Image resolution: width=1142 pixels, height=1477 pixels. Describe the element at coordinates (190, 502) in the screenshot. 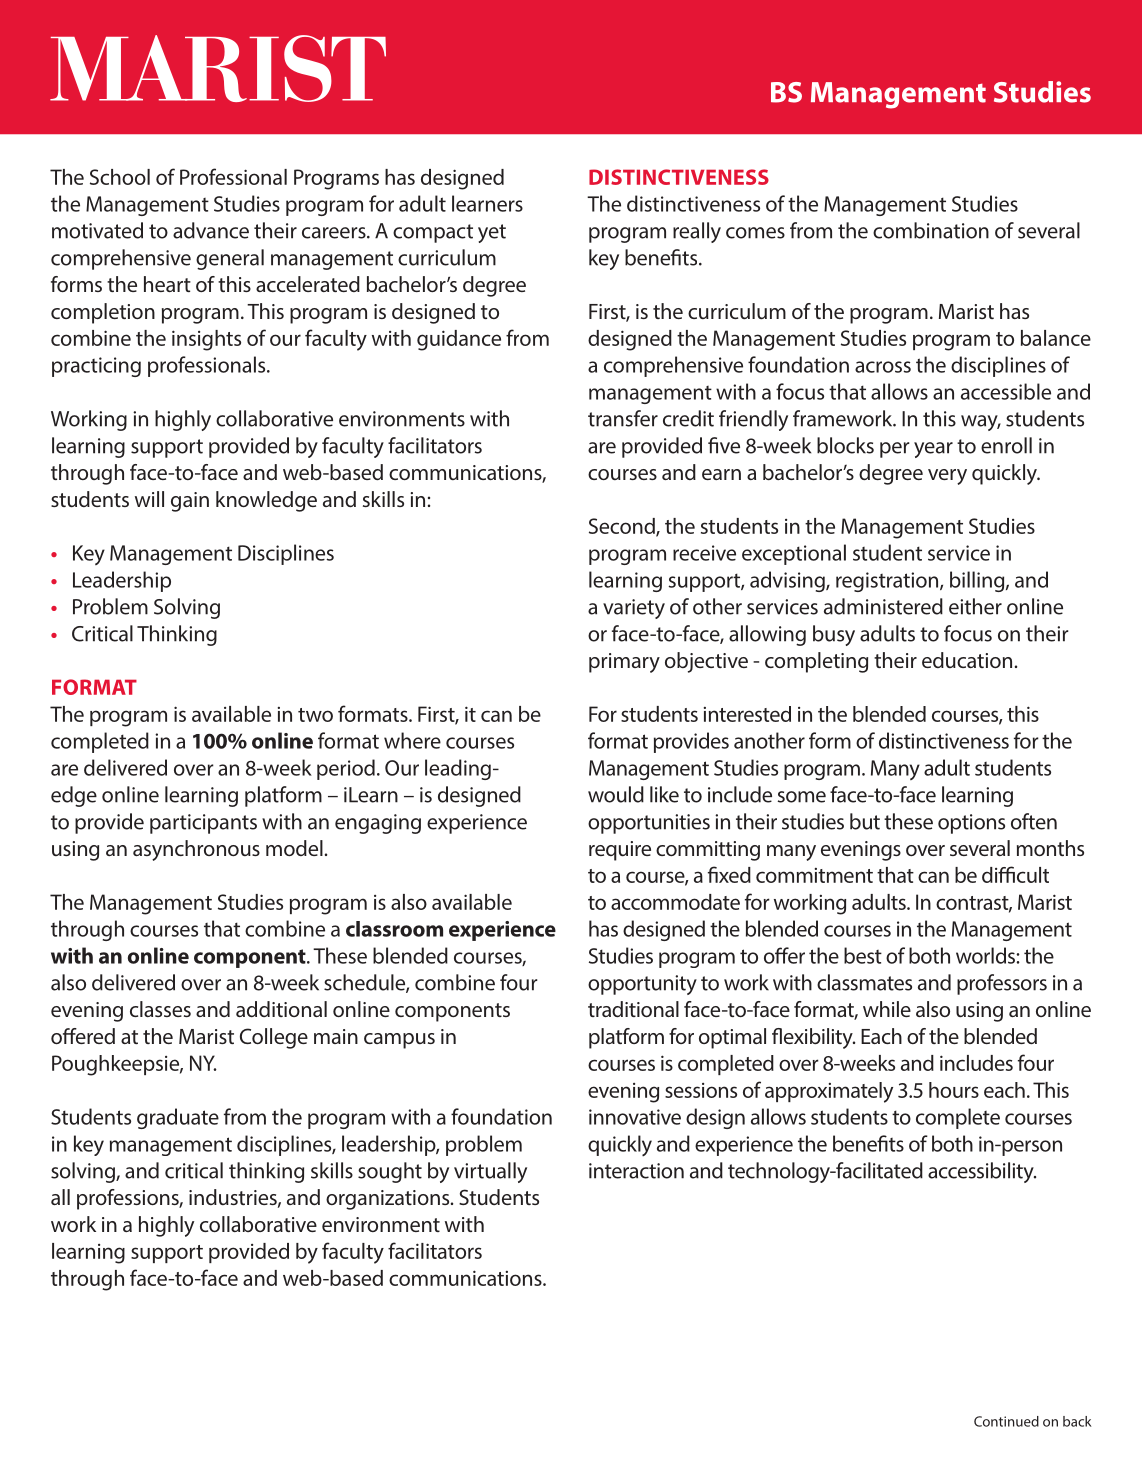

I see `gain` at that location.
